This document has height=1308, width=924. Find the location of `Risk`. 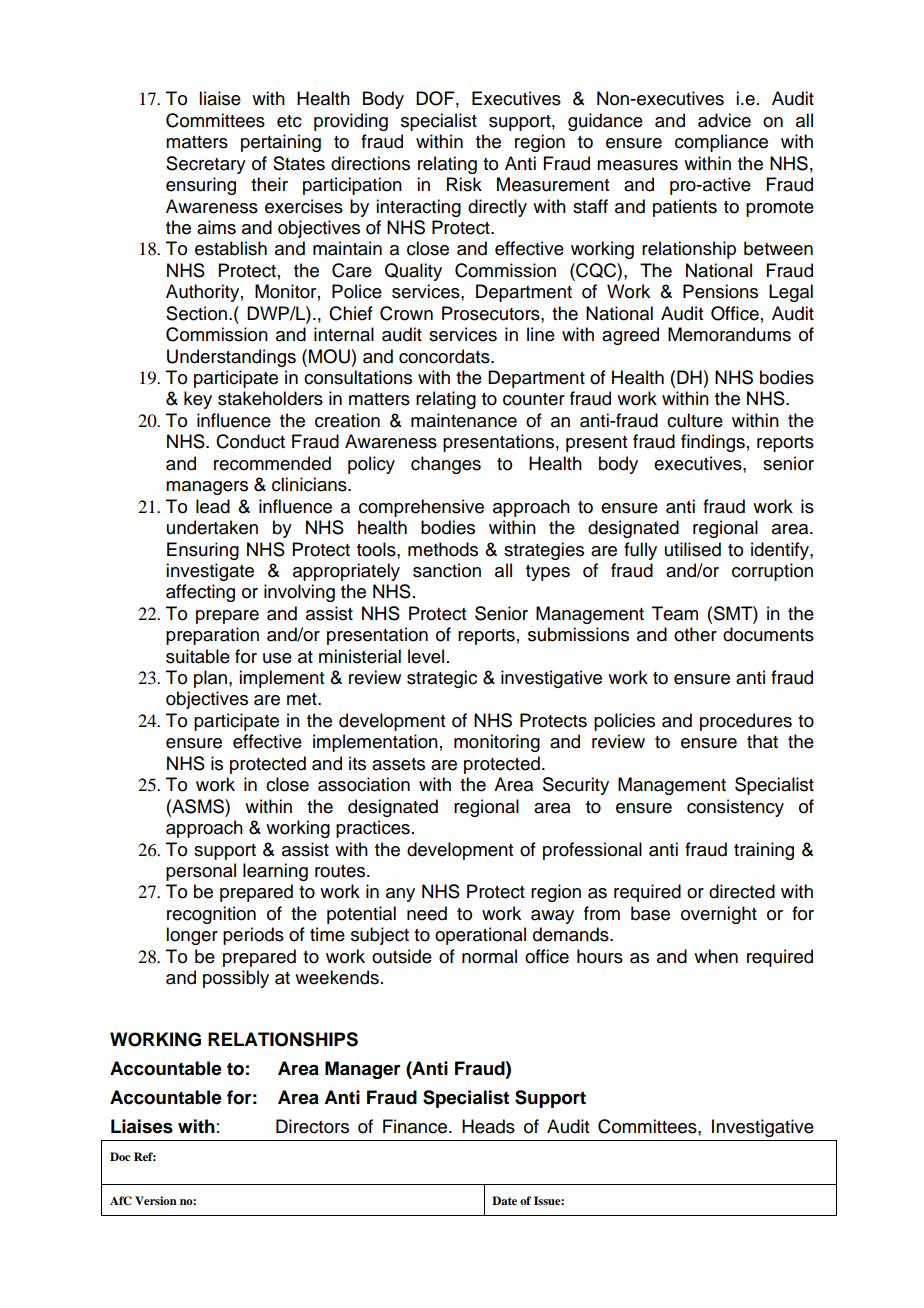

Risk is located at coordinates (464, 184).
